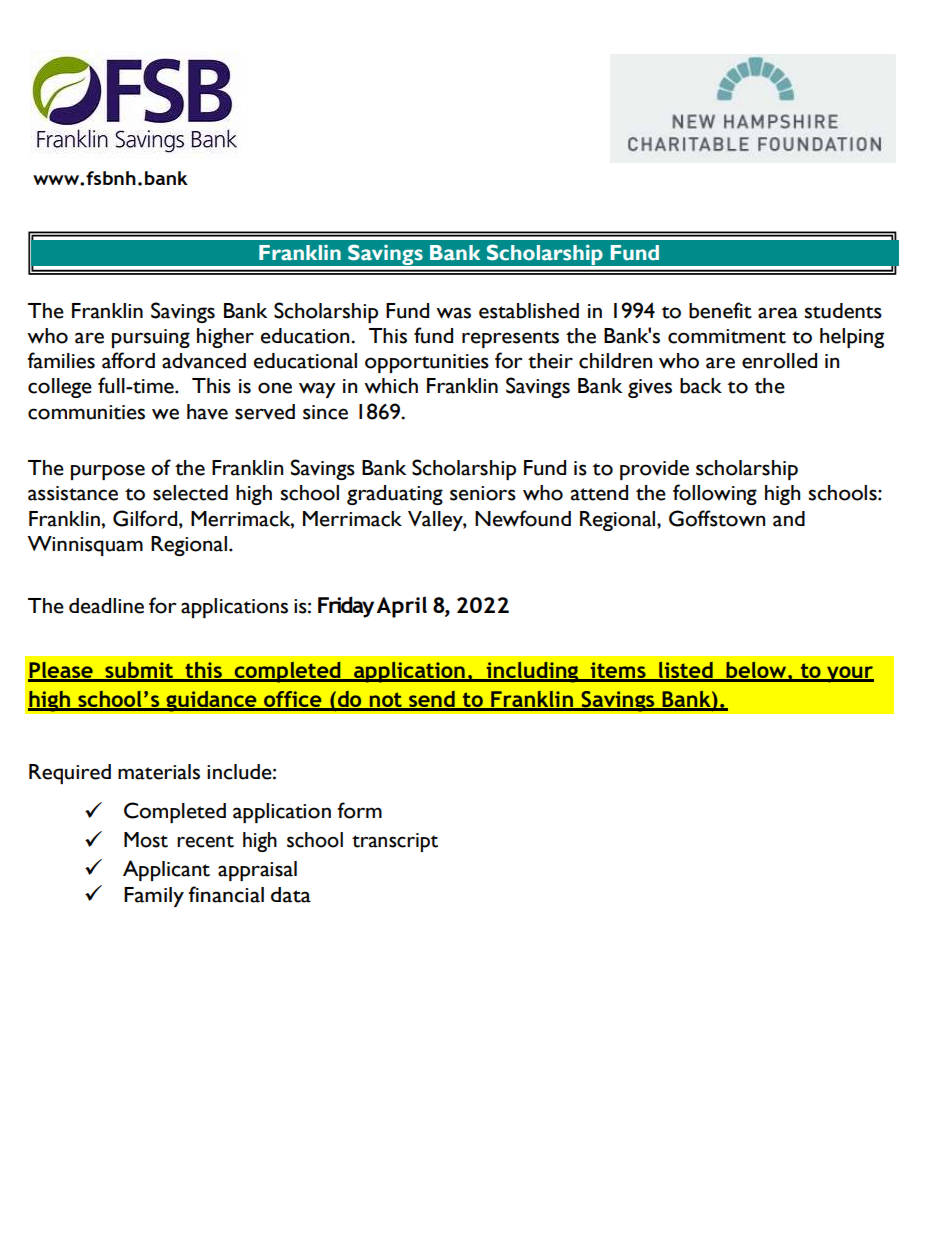 The image size is (952, 1233). Describe the element at coordinates (789, 519) in the document. I see `and` at that location.
